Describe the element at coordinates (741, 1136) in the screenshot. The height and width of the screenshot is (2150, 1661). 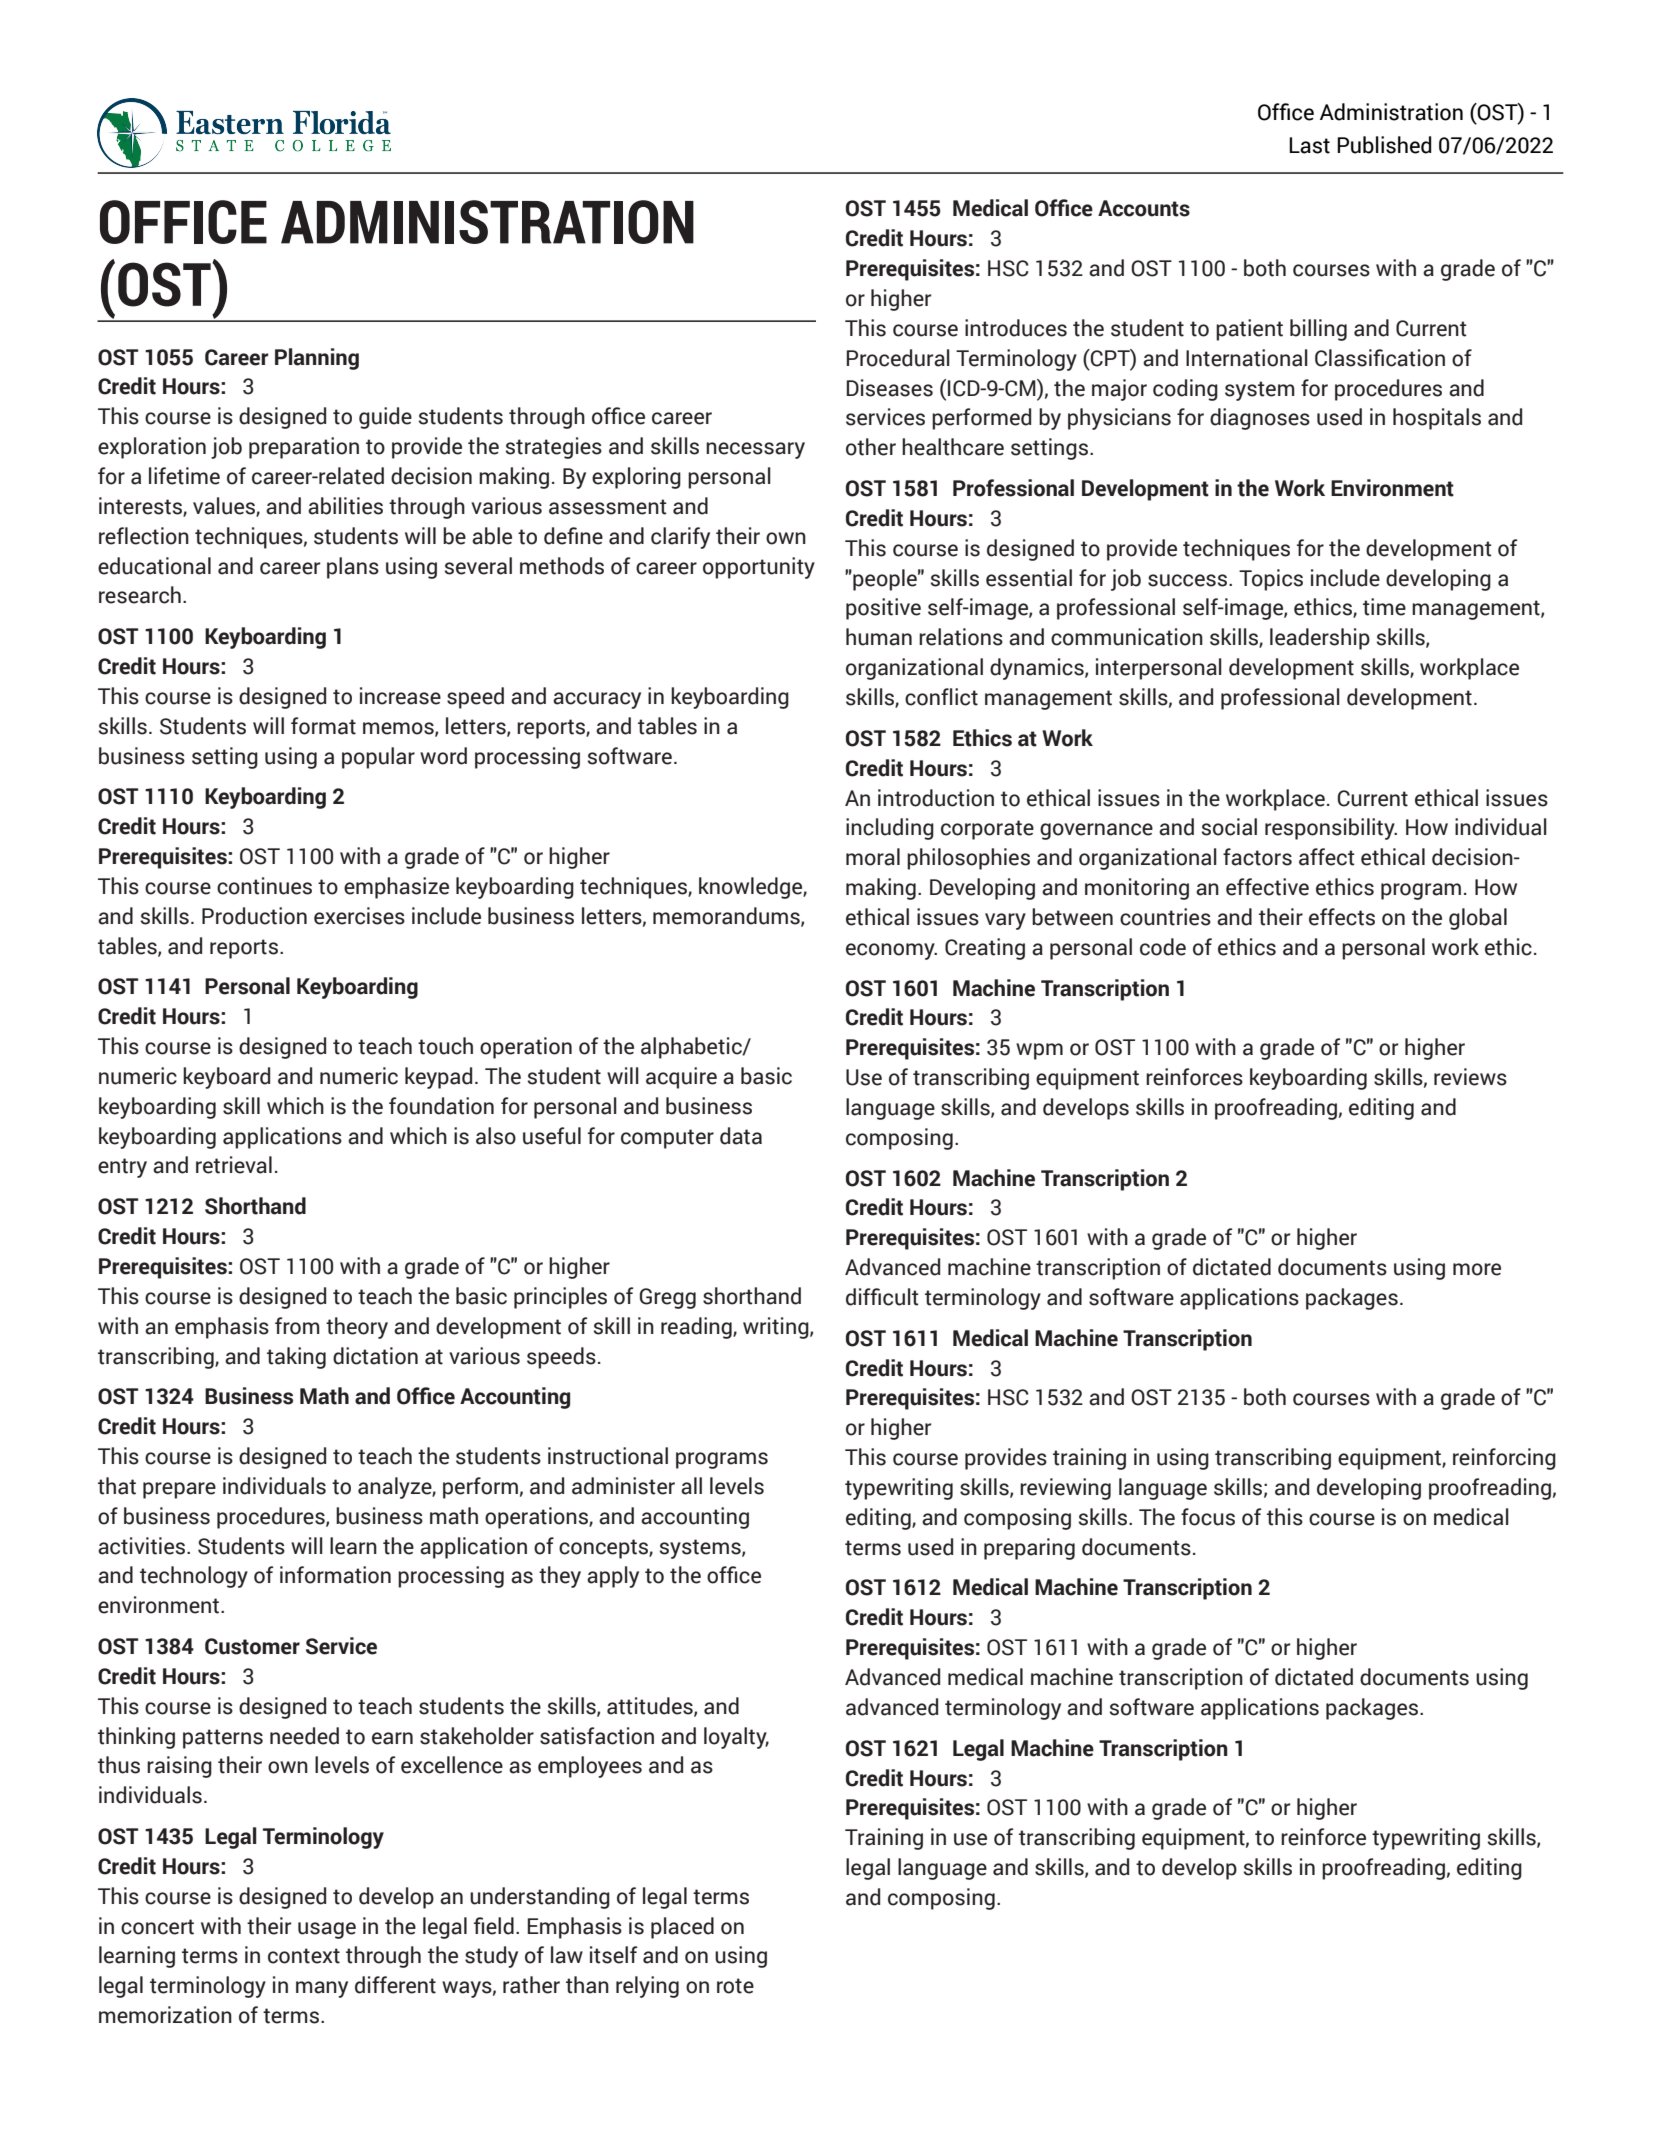
I see `data` at that location.
